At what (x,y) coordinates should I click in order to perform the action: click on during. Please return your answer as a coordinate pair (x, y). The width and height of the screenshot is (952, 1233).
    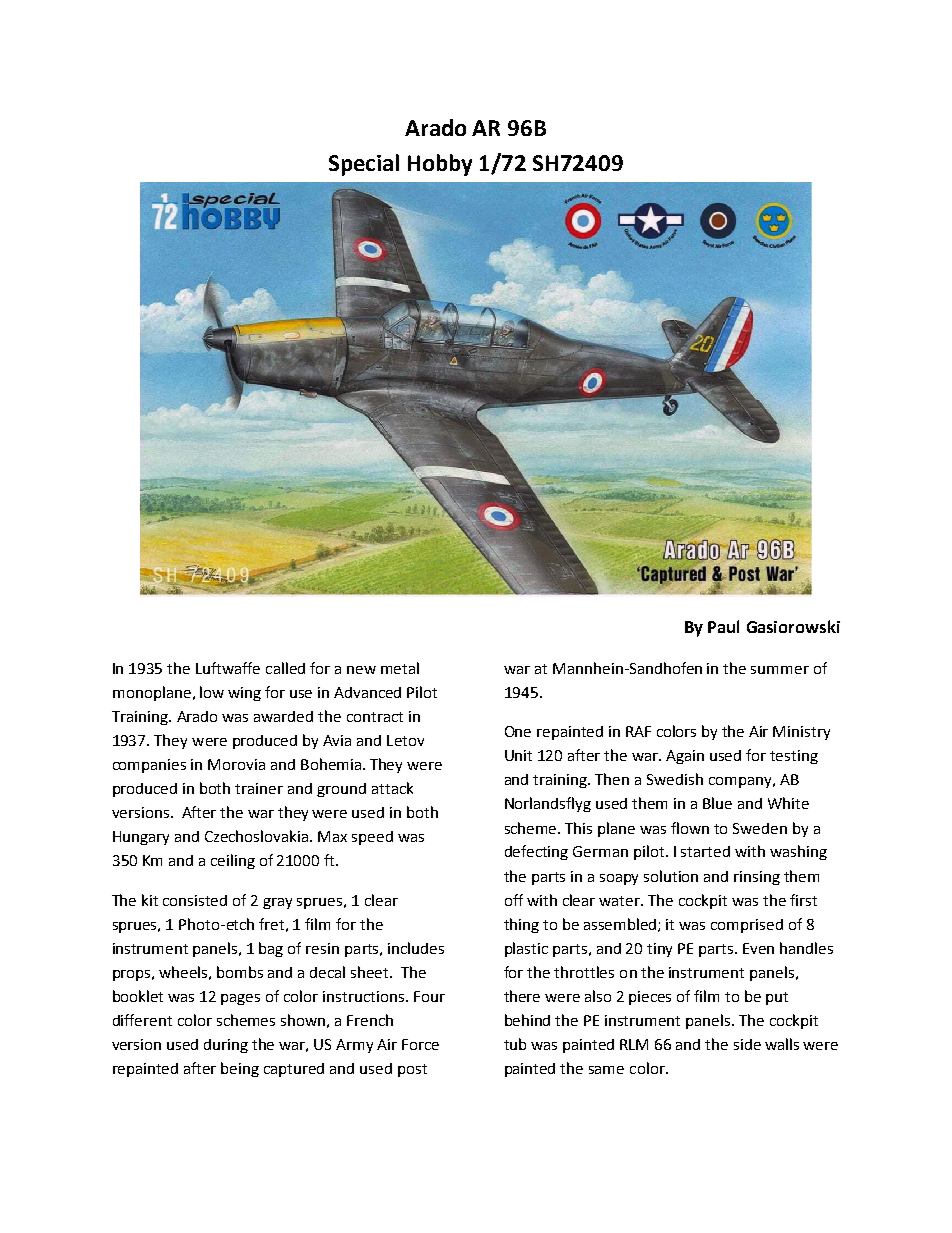
    Looking at the image, I should click on (226, 1046).
